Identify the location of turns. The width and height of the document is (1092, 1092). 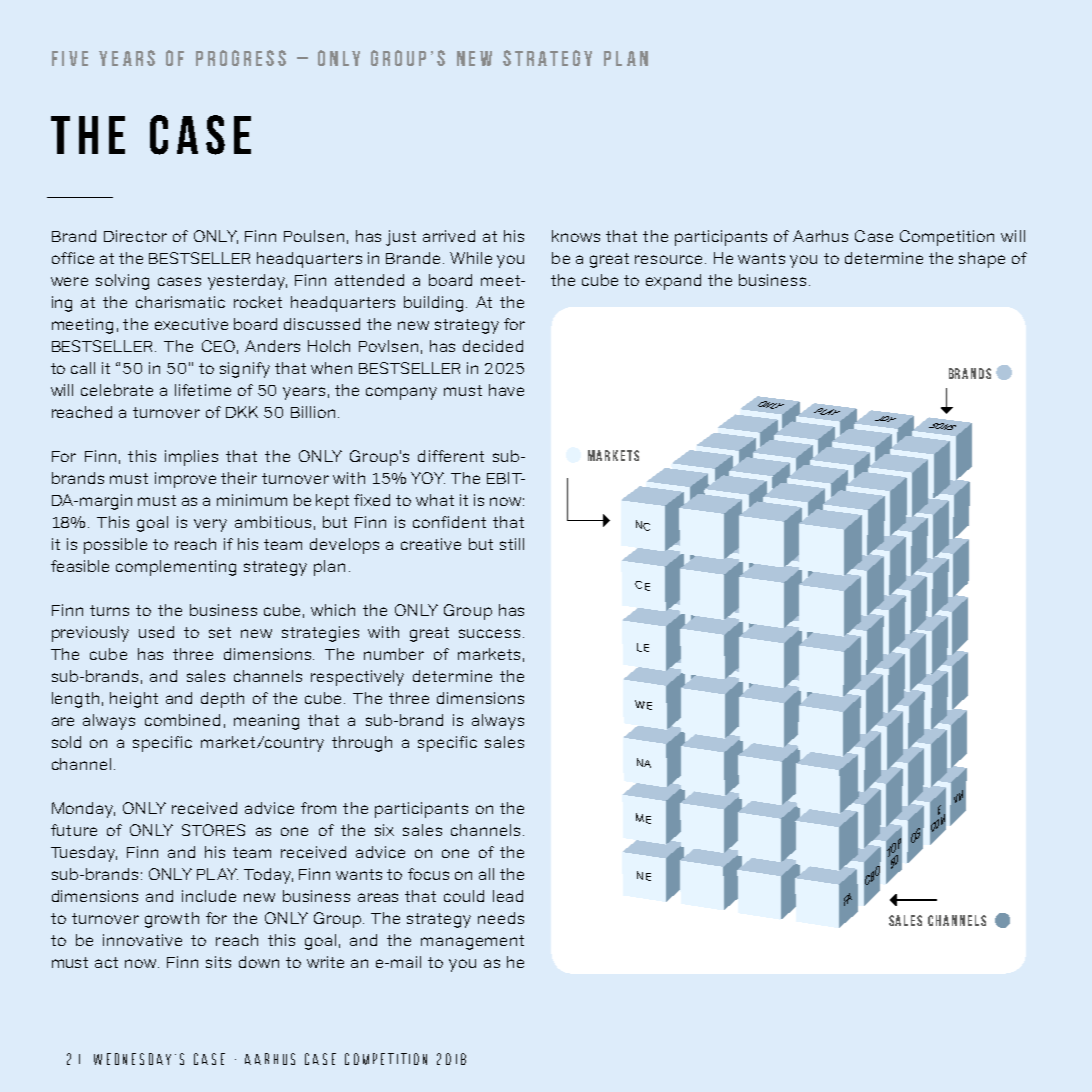
(109, 610).
